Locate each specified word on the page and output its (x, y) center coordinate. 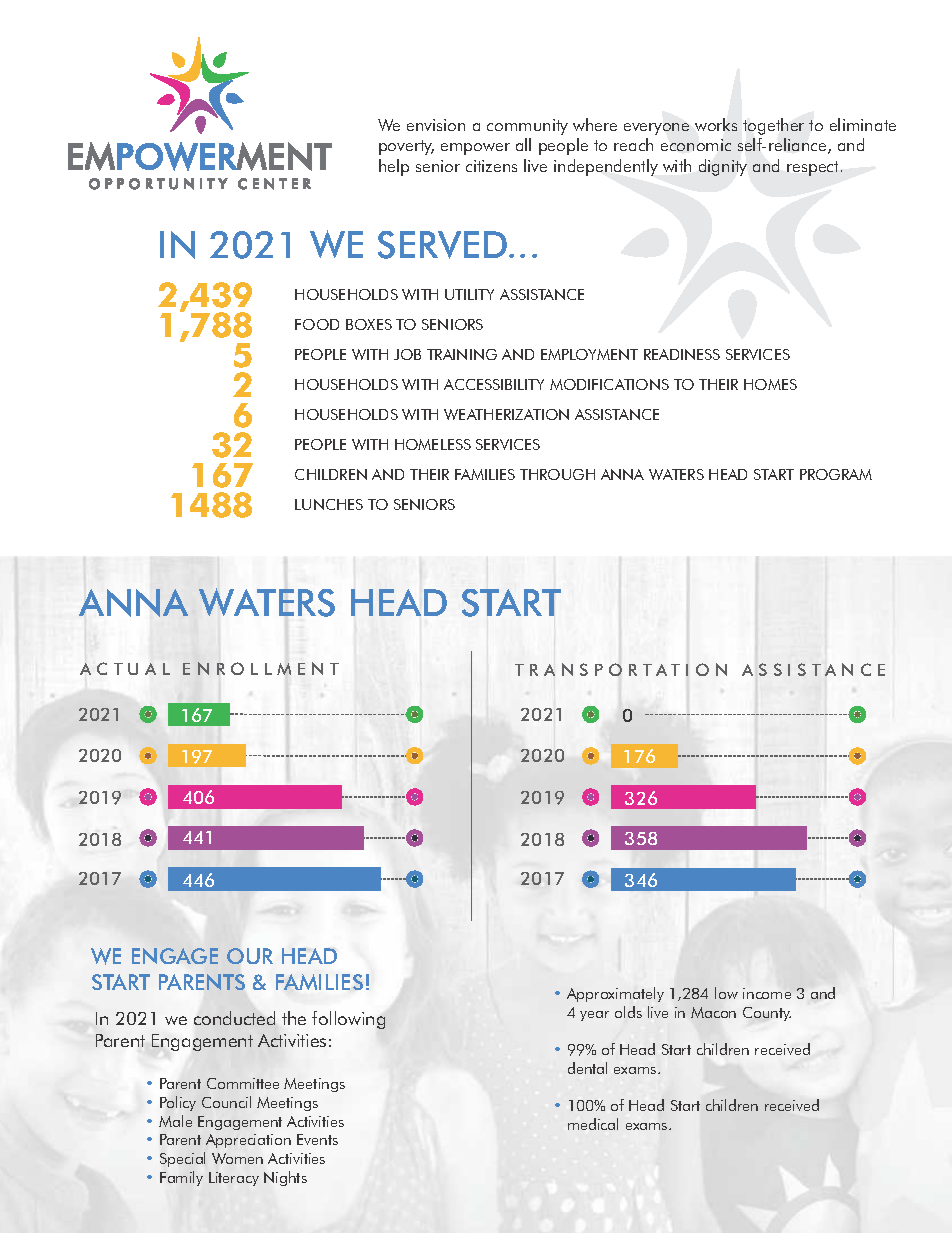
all (523, 144)
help (394, 167)
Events (317, 1139)
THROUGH (557, 474)
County (767, 1014)
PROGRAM (836, 474)
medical (593, 1124)
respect (812, 168)
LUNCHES (329, 504)
